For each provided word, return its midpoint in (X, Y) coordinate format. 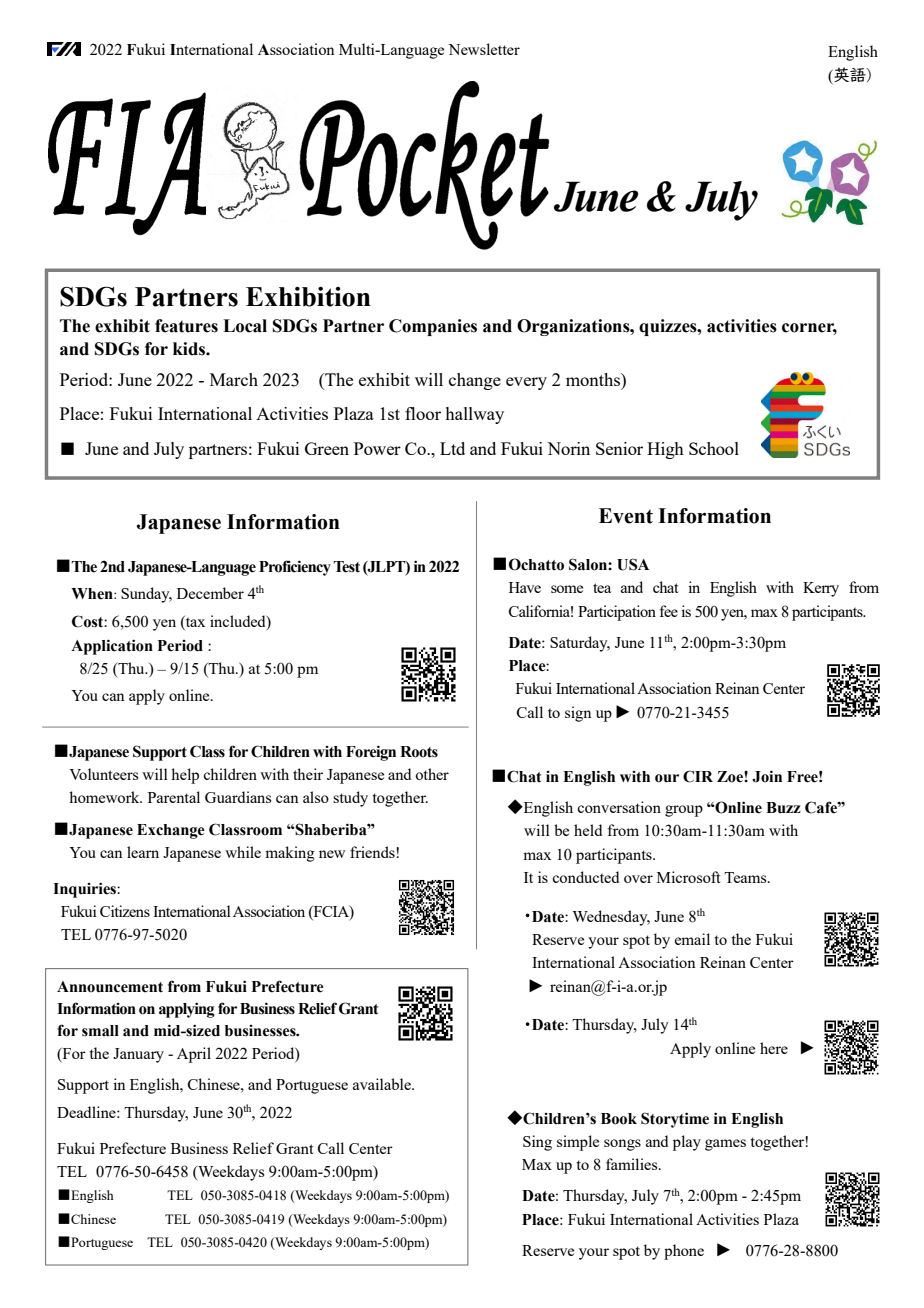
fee (668, 611)
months (594, 379)
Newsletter (484, 49)
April (194, 1055)
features (186, 326)
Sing (537, 1143)
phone (684, 1252)
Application (112, 647)
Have (525, 587)
